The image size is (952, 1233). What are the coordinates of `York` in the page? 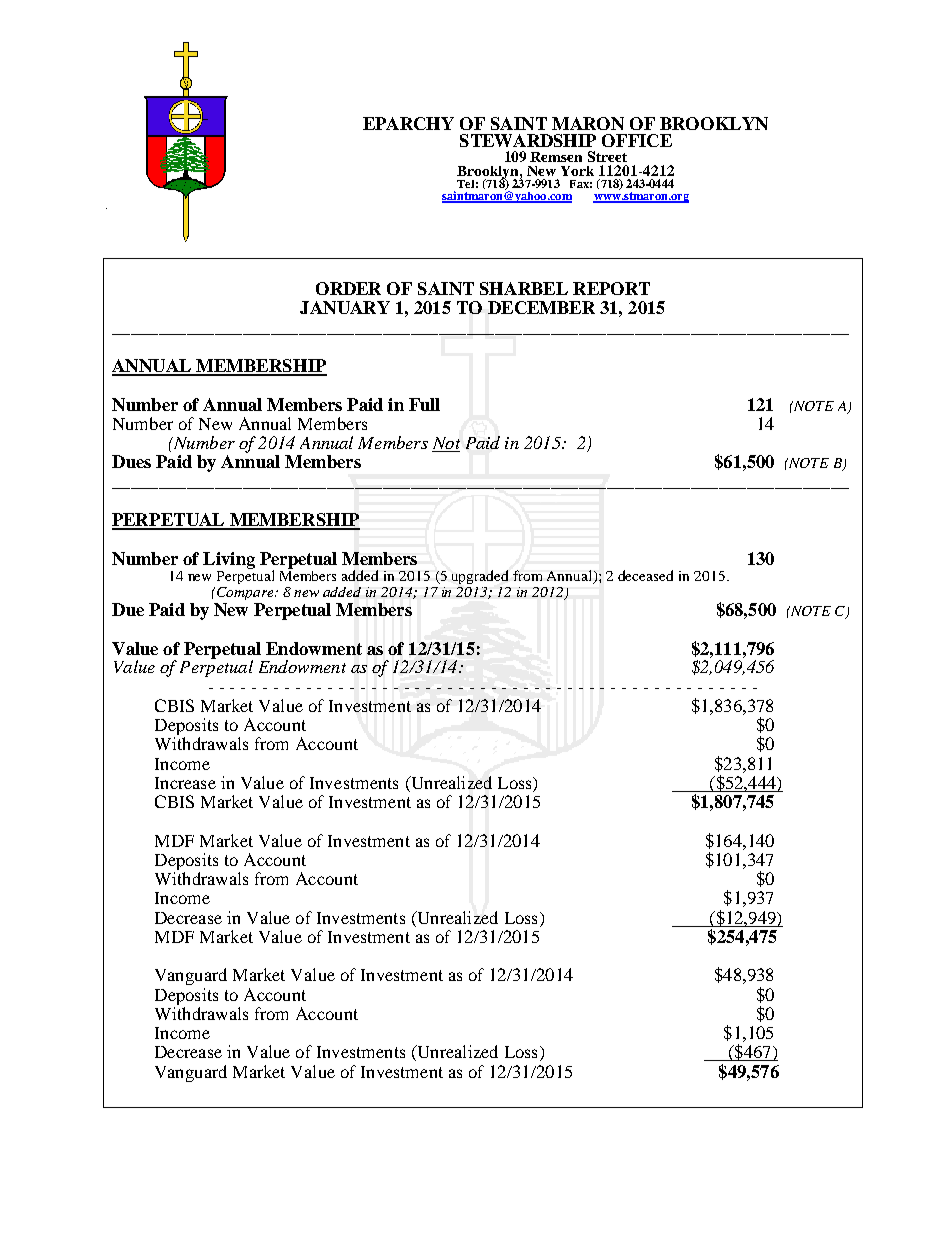 It's located at (577, 171).
